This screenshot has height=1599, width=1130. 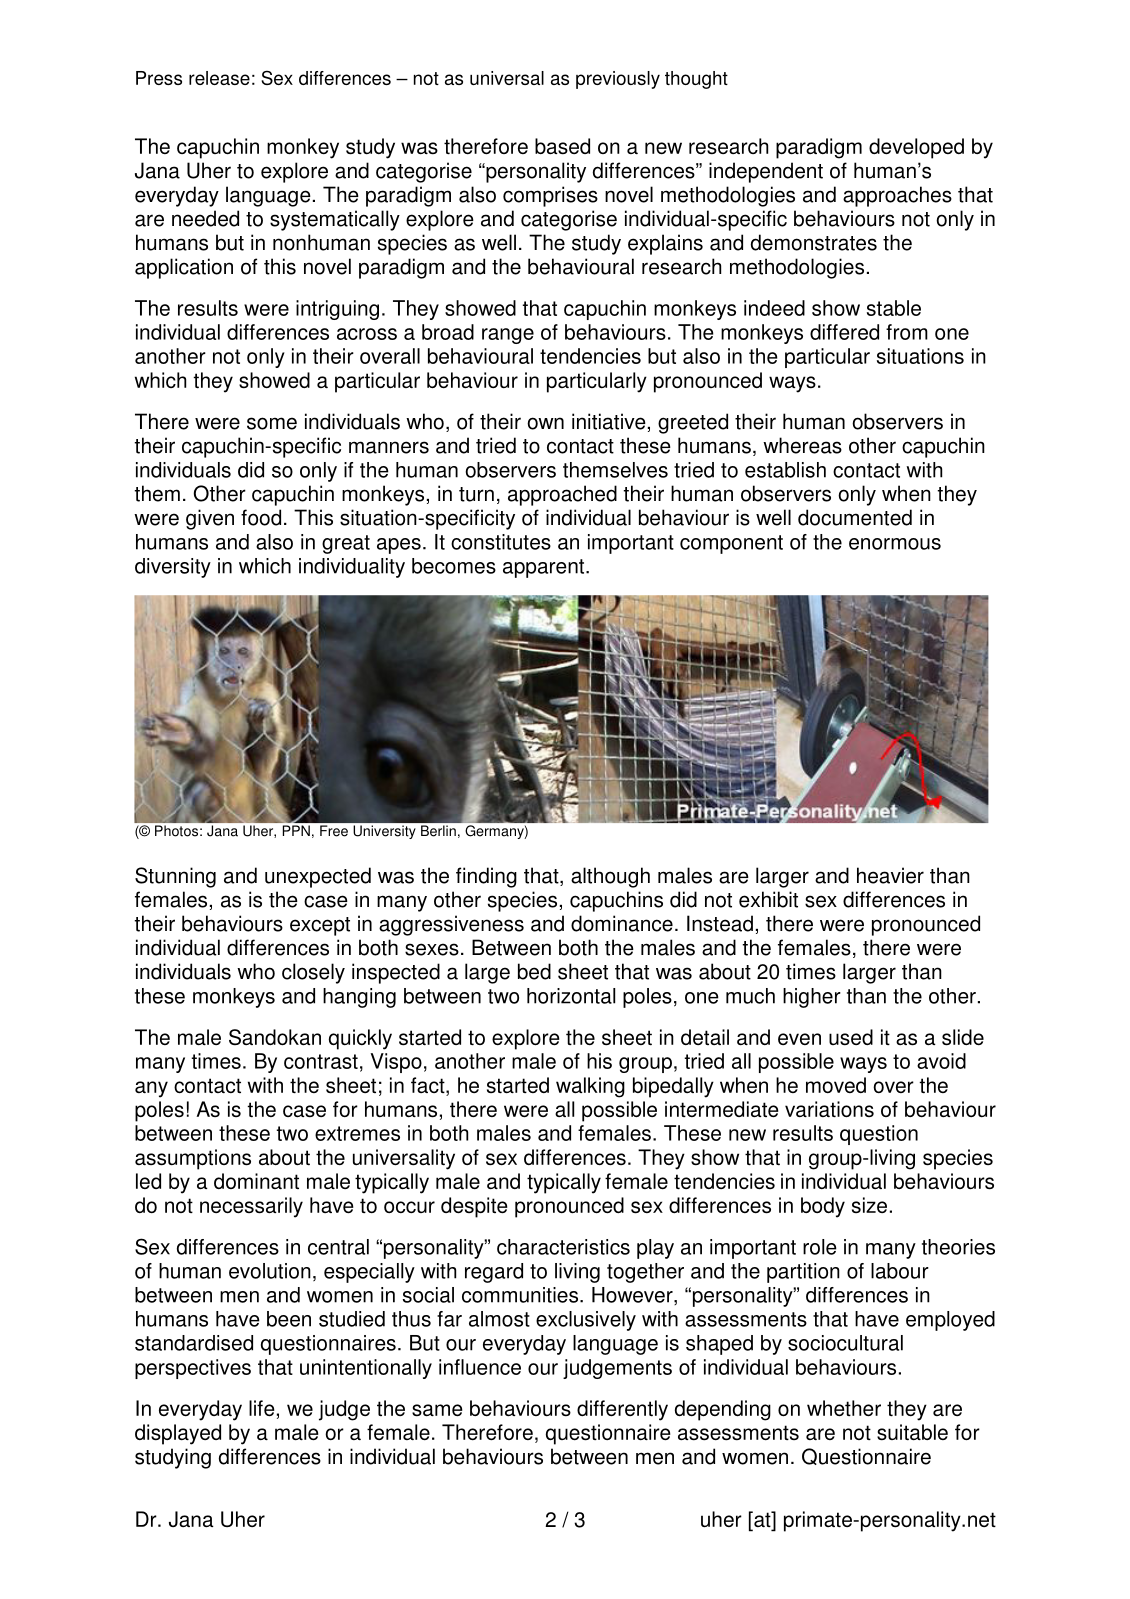 I want to click on Stunning, so click(x=175, y=877).
